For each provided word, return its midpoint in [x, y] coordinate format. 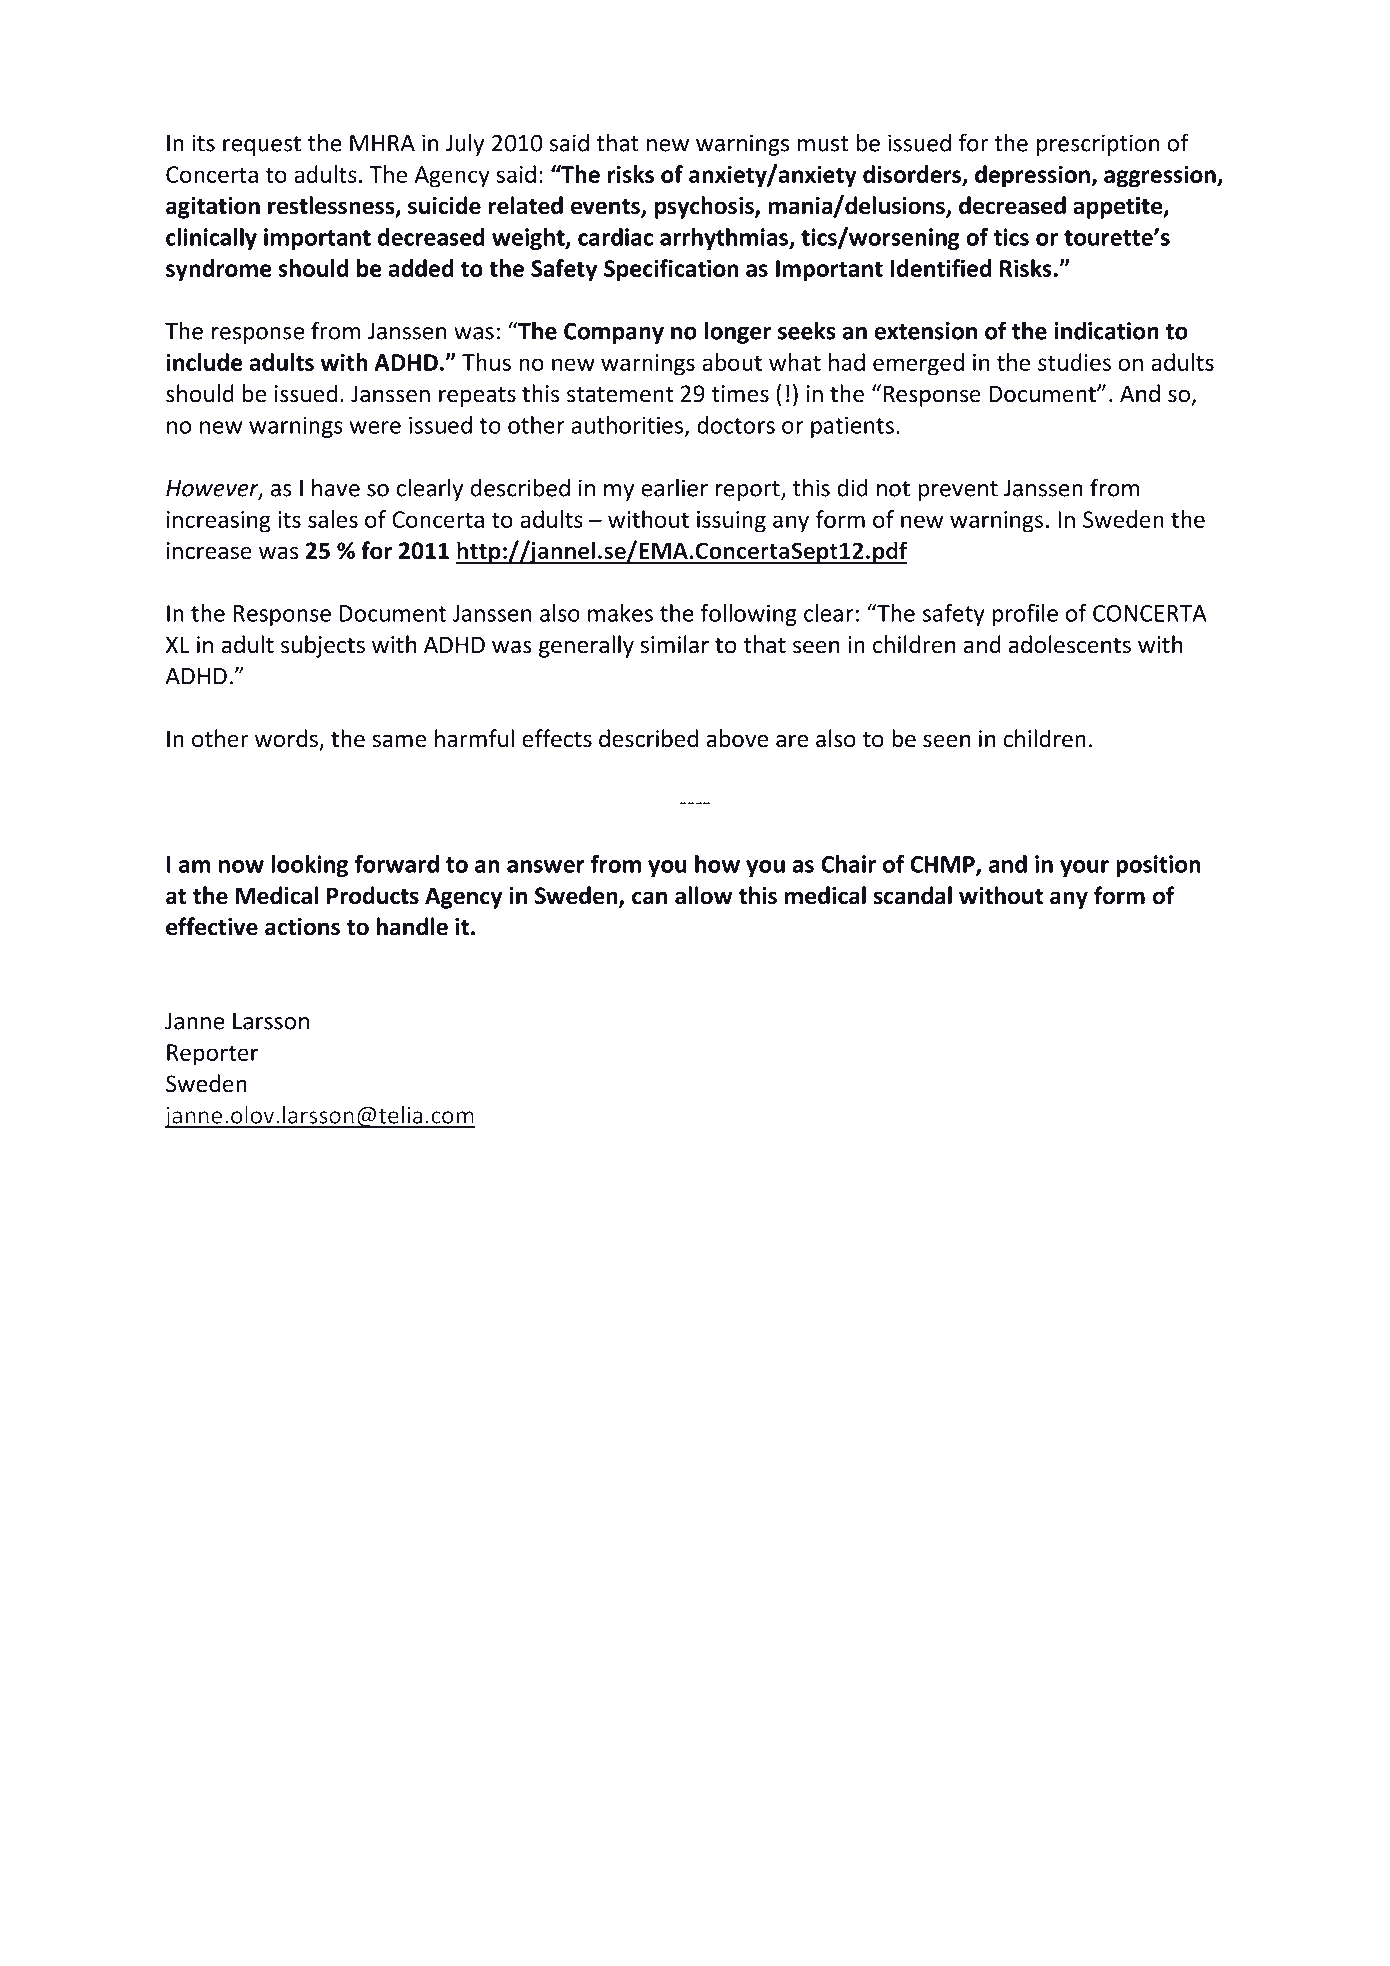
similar [674, 644]
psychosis [705, 207]
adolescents [1070, 644]
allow [704, 895]
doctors [736, 425]
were [375, 427]
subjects [323, 646]
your [1084, 868]
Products [373, 895]
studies [1074, 362]
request [262, 146]
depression [1034, 176]
